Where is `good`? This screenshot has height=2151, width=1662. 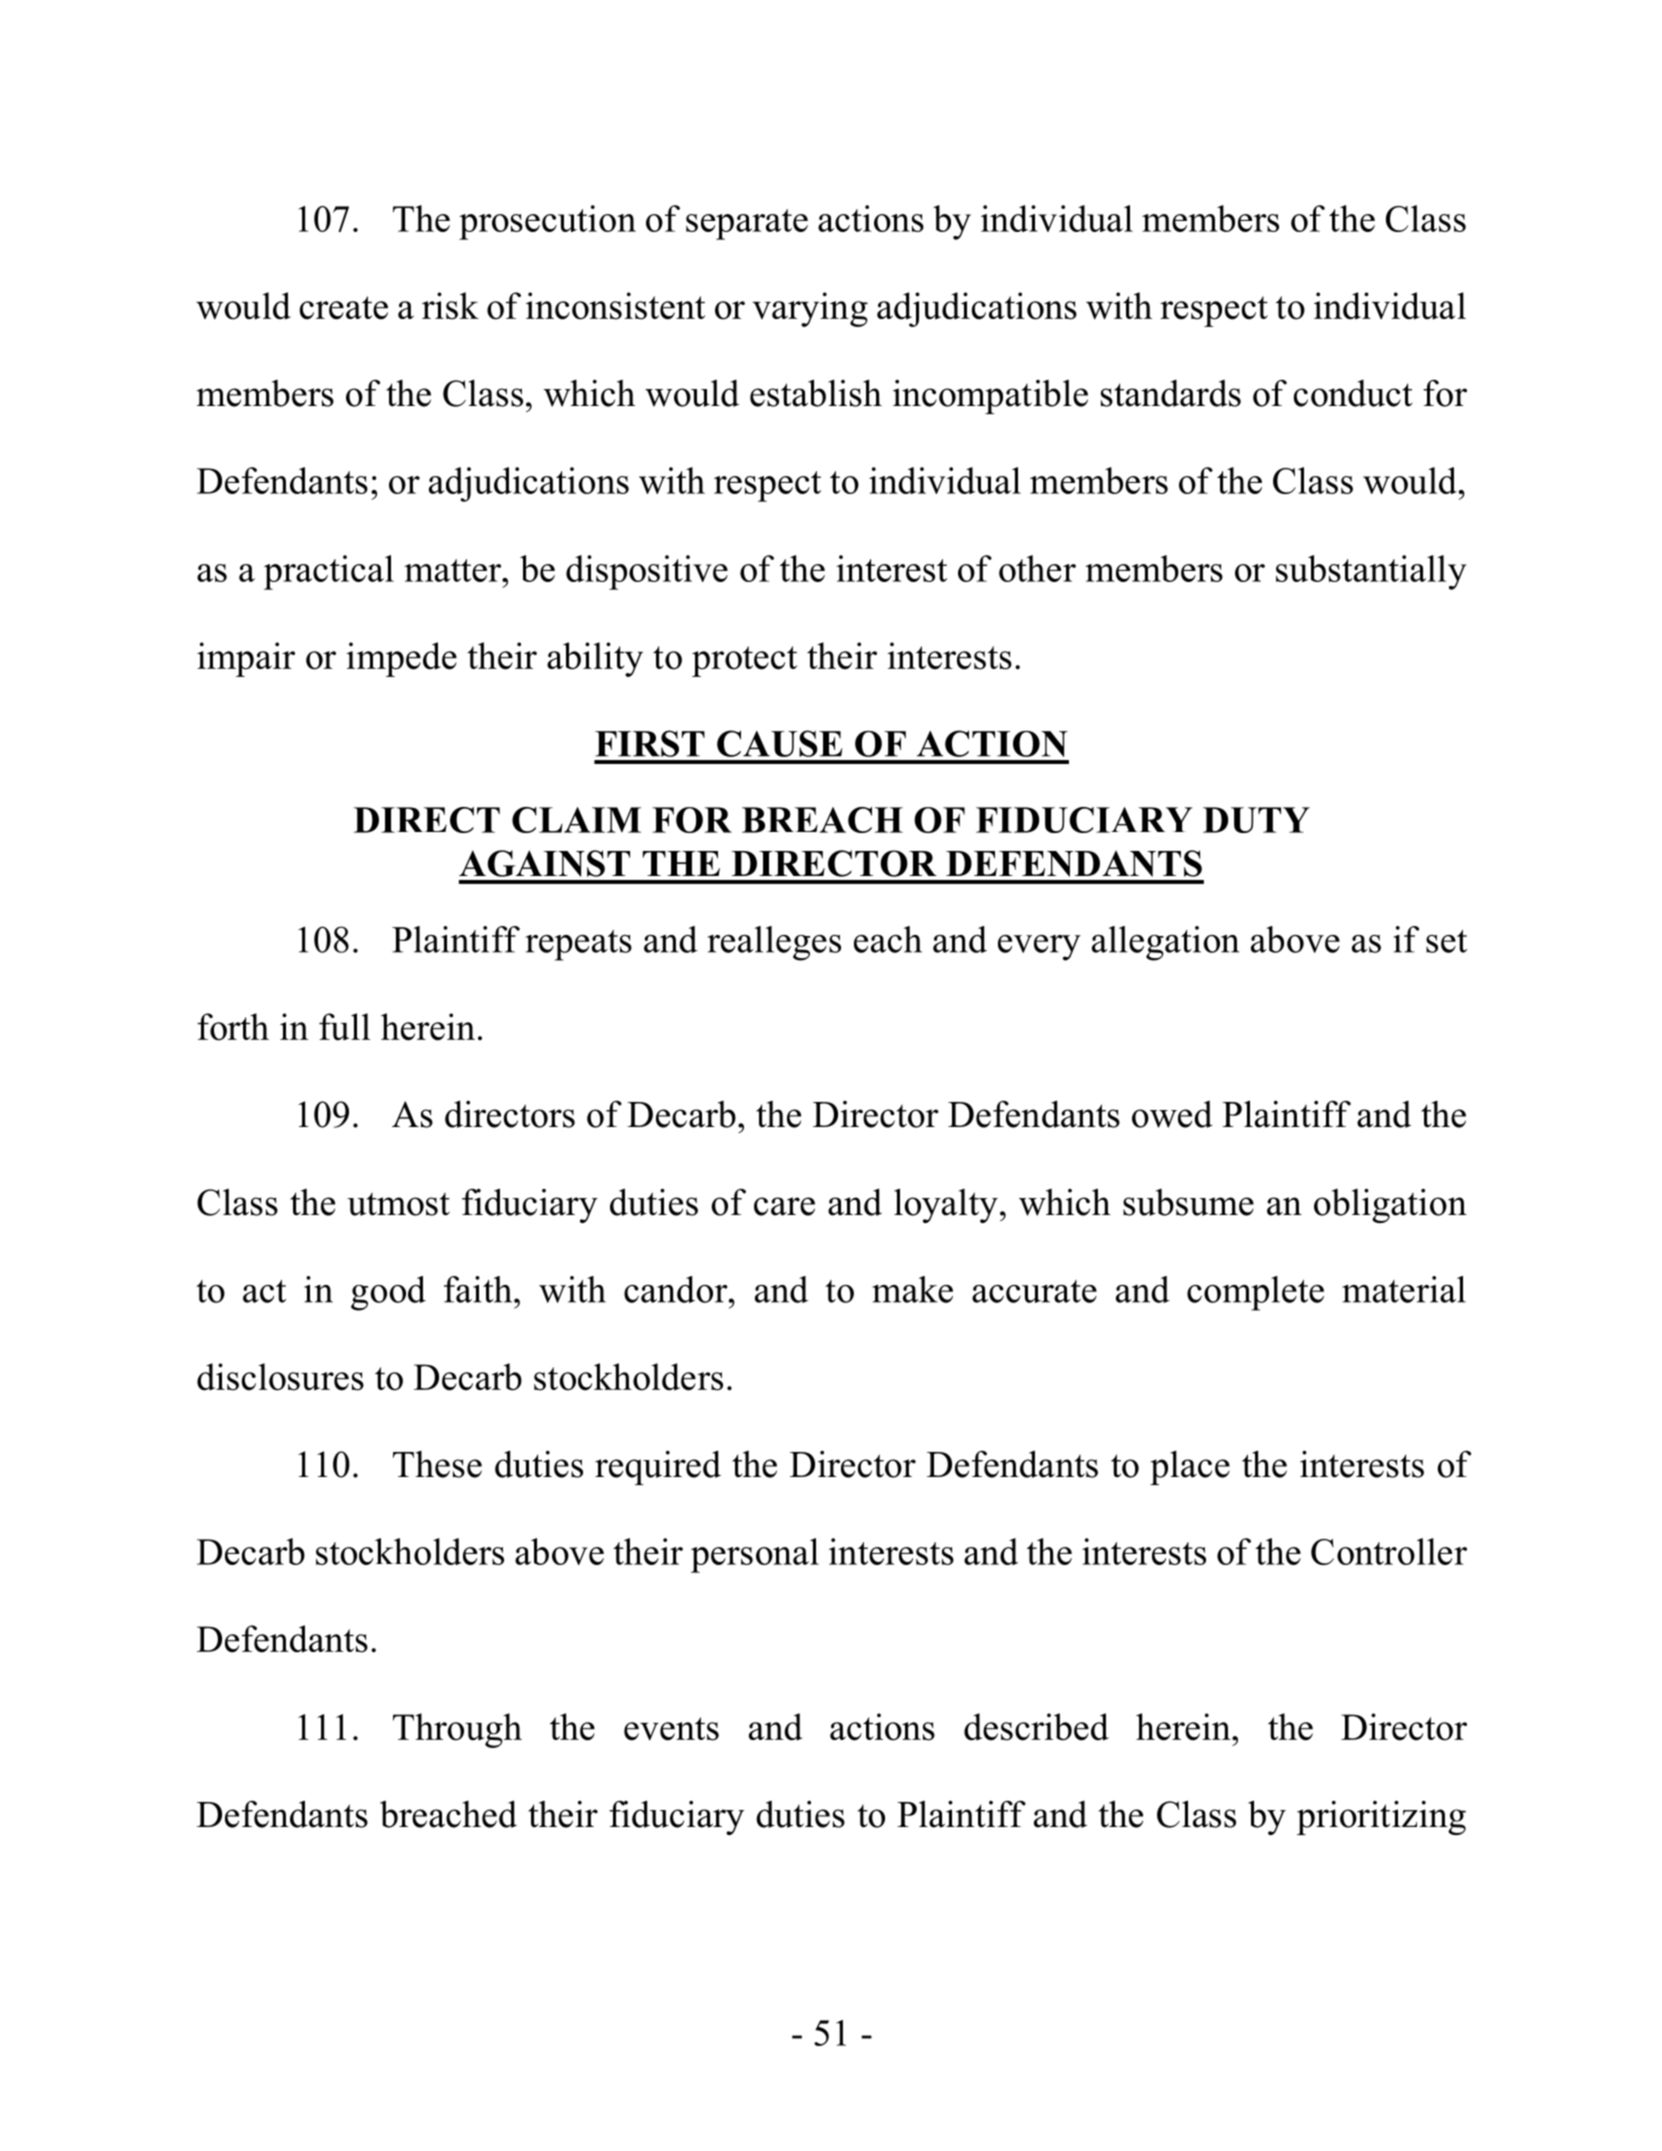 good is located at coordinates (388, 1293).
